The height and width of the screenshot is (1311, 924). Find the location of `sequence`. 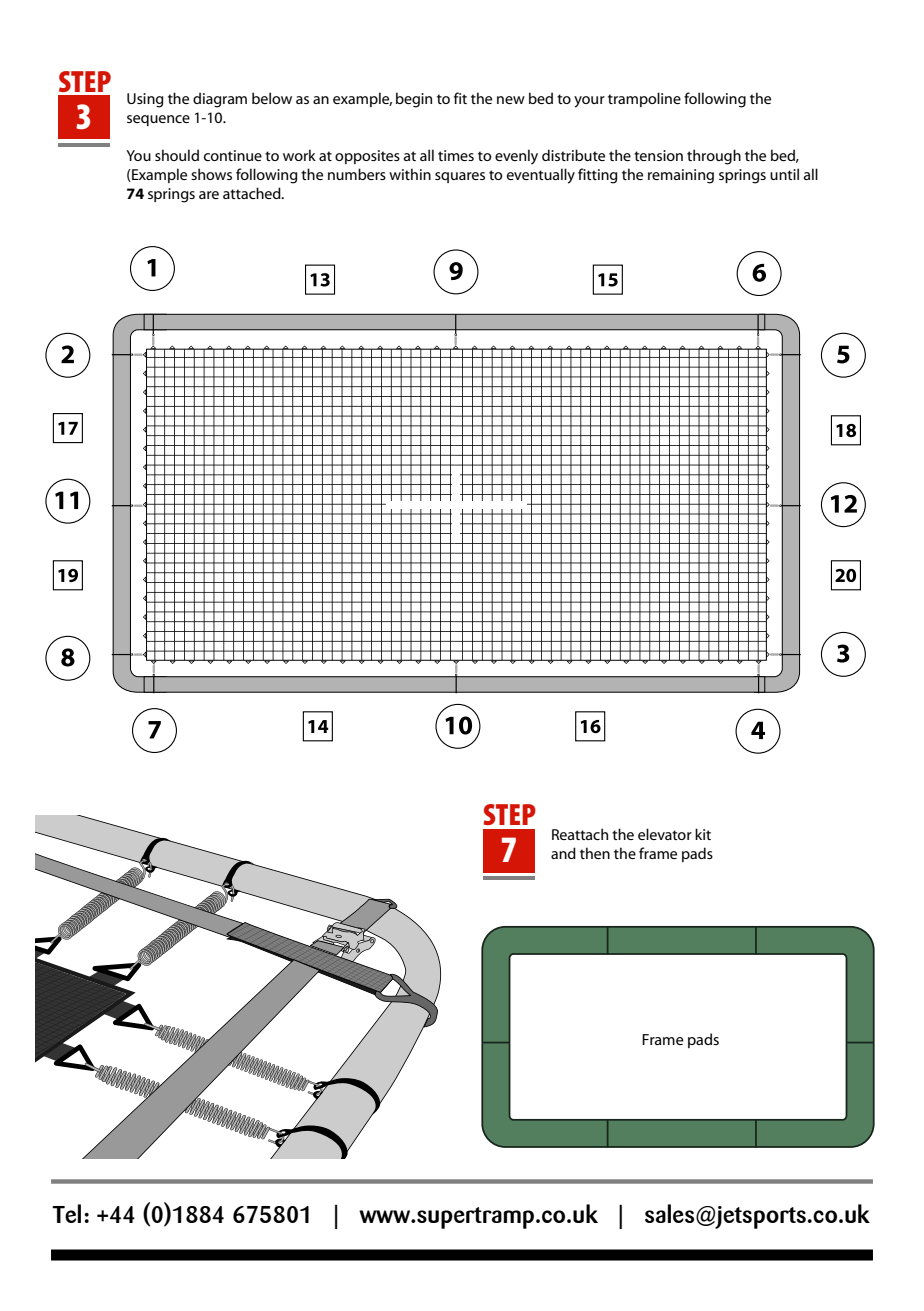

sequence is located at coordinates (158, 120).
